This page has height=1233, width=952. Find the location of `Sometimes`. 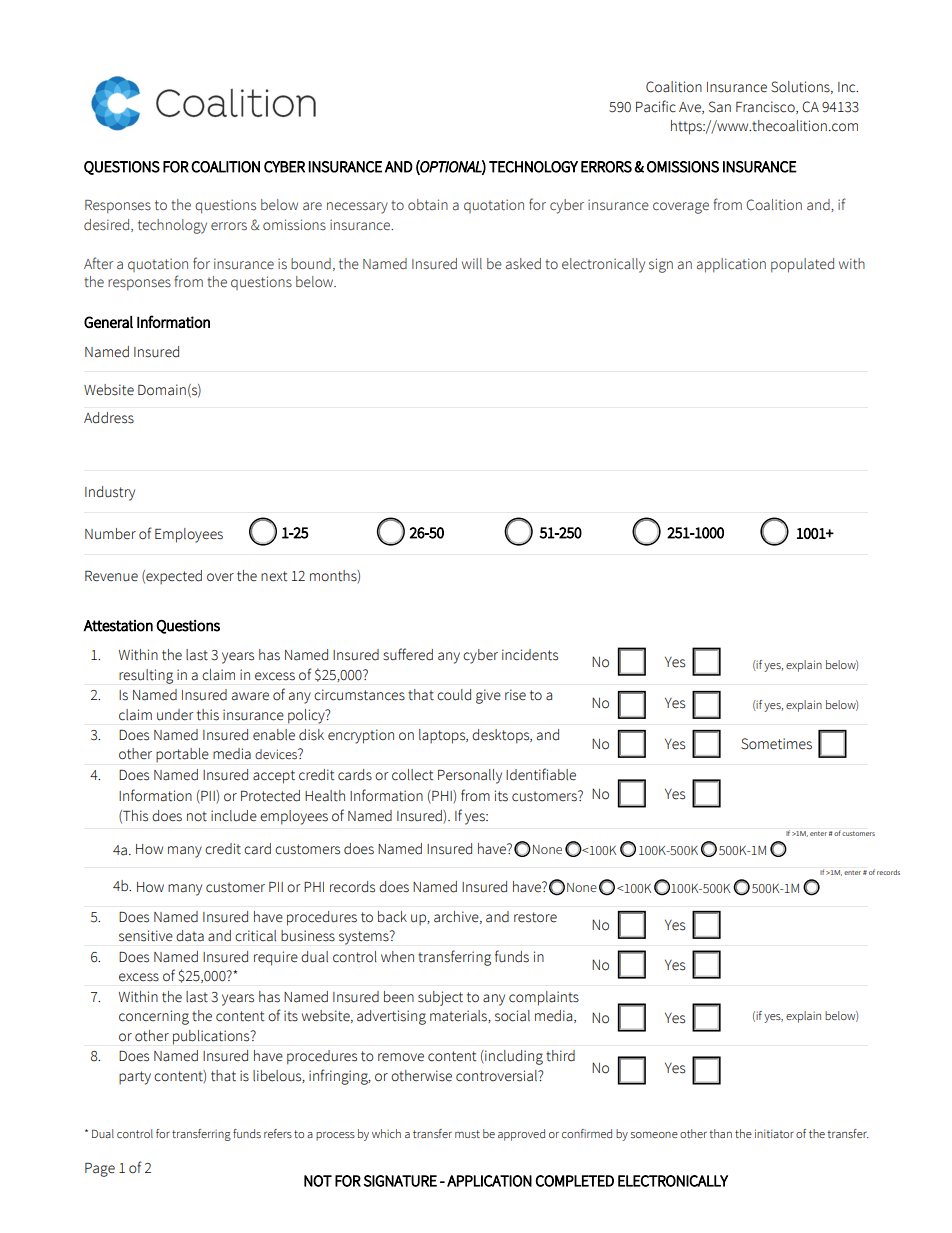

Sometimes is located at coordinates (776, 744).
